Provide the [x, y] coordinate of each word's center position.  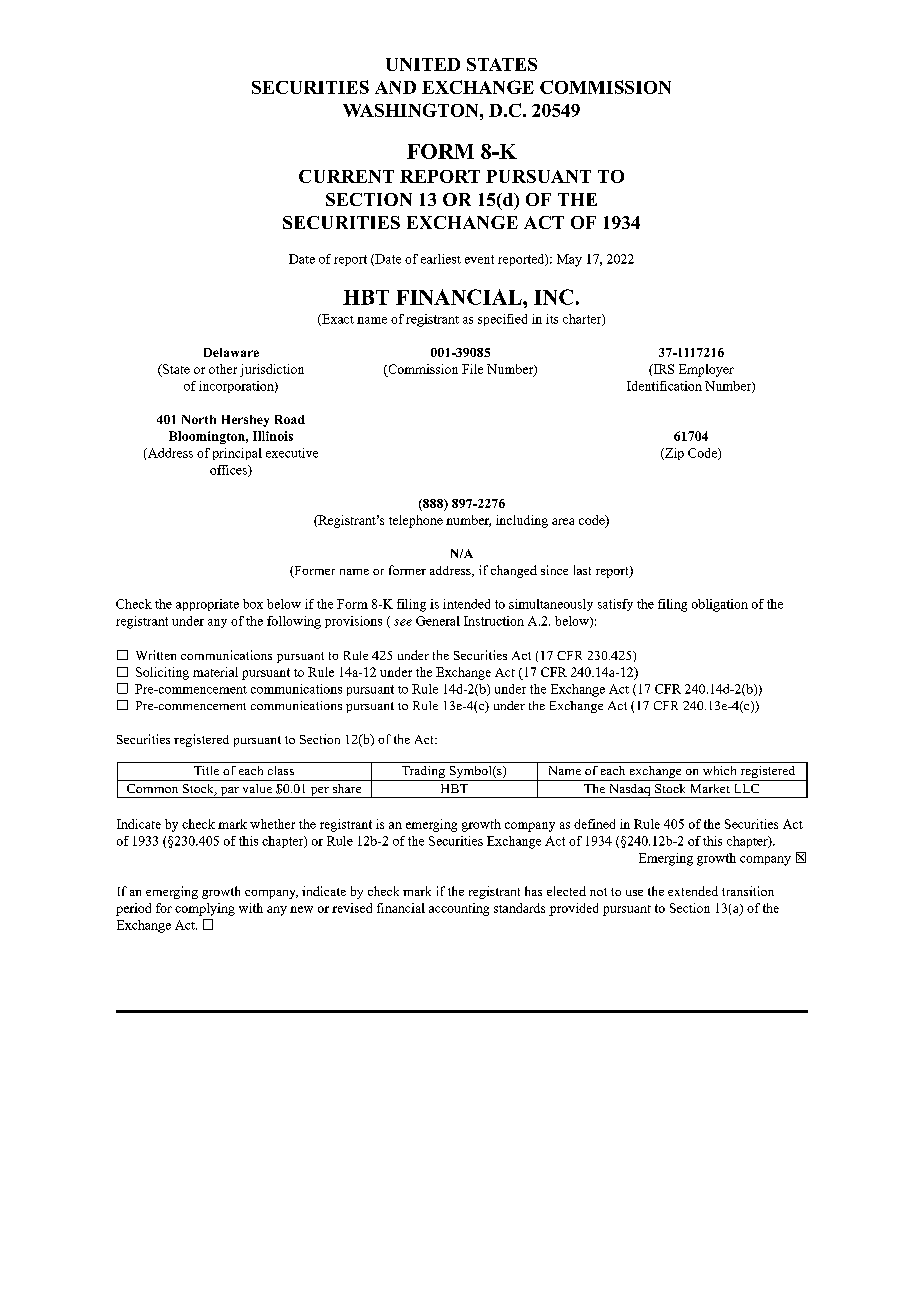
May [569, 260]
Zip [673, 454]
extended [693, 891]
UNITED [423, 64]
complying [205, 909]
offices [229, 471]
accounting [459, 909]
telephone [416, 521]
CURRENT [346, 176]
